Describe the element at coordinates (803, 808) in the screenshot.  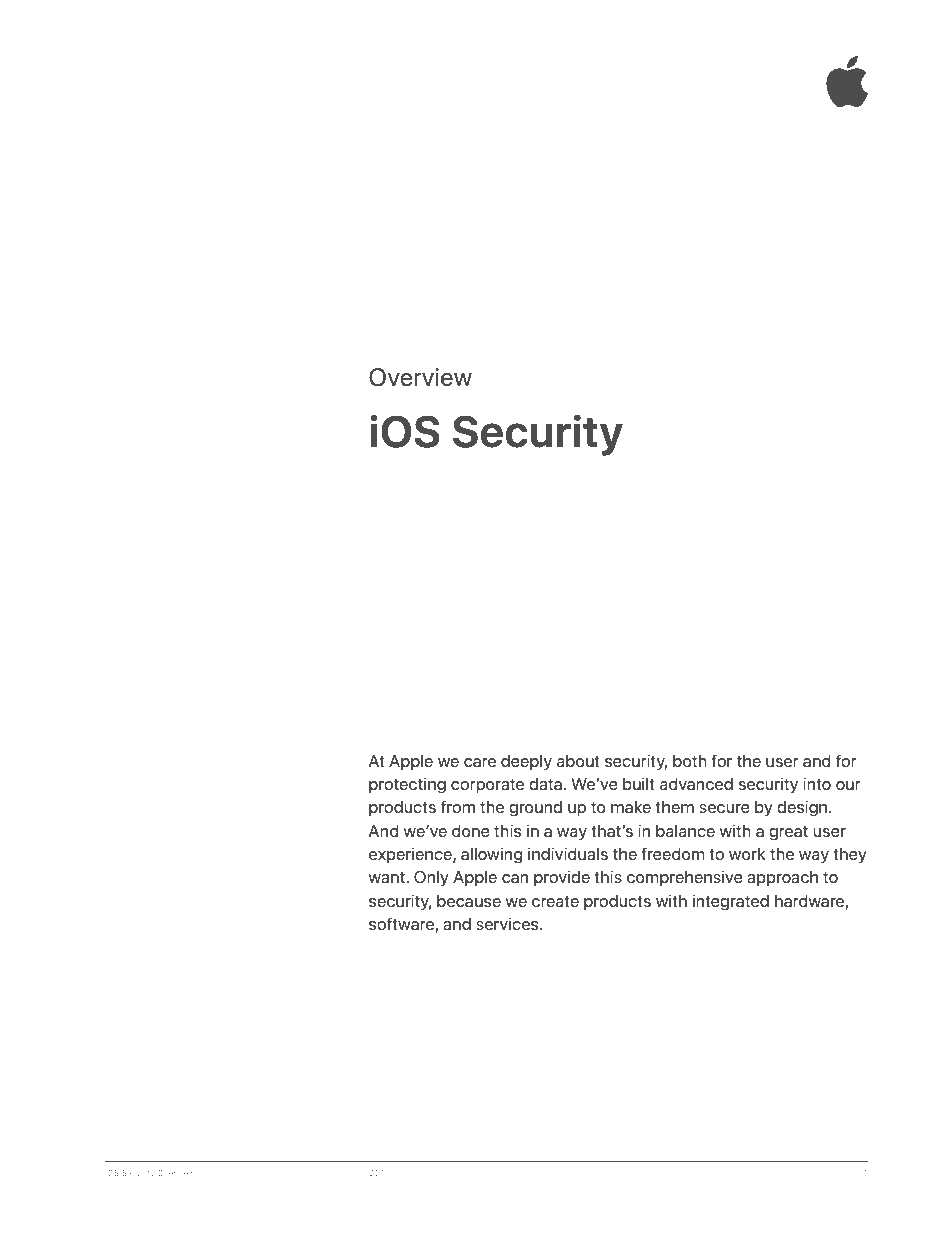
I see `design` at that location.
